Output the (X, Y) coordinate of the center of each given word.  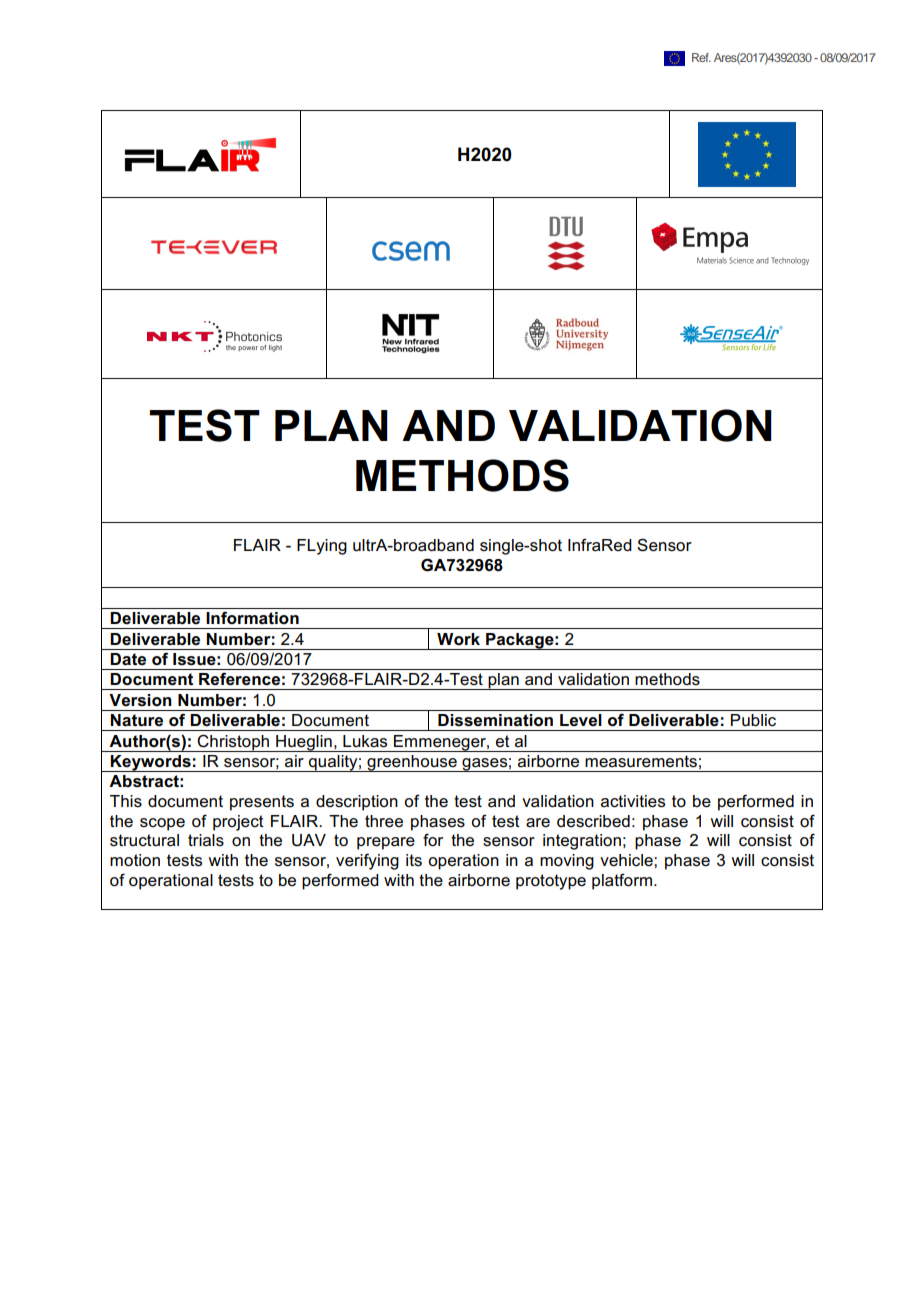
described (593, 821)
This (126, 801)
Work (458, 639)
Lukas (365, 741)
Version (140, 700)
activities (633, 801)
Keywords (151, 763)
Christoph (234, 743)
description (357, 803)
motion (135, 860)
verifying (367, 861)
